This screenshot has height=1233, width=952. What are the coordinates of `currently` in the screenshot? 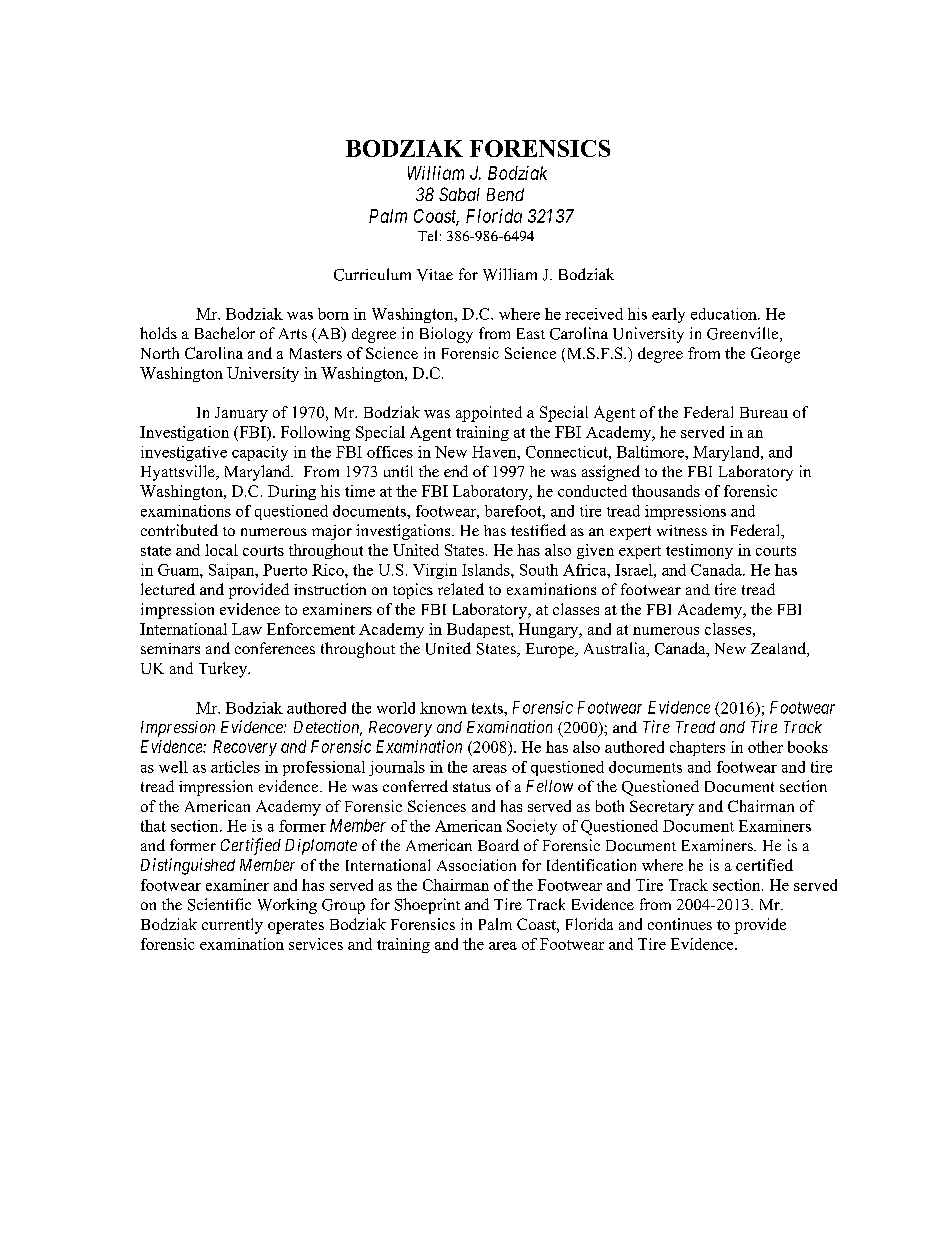 It's located at (232, 926).
